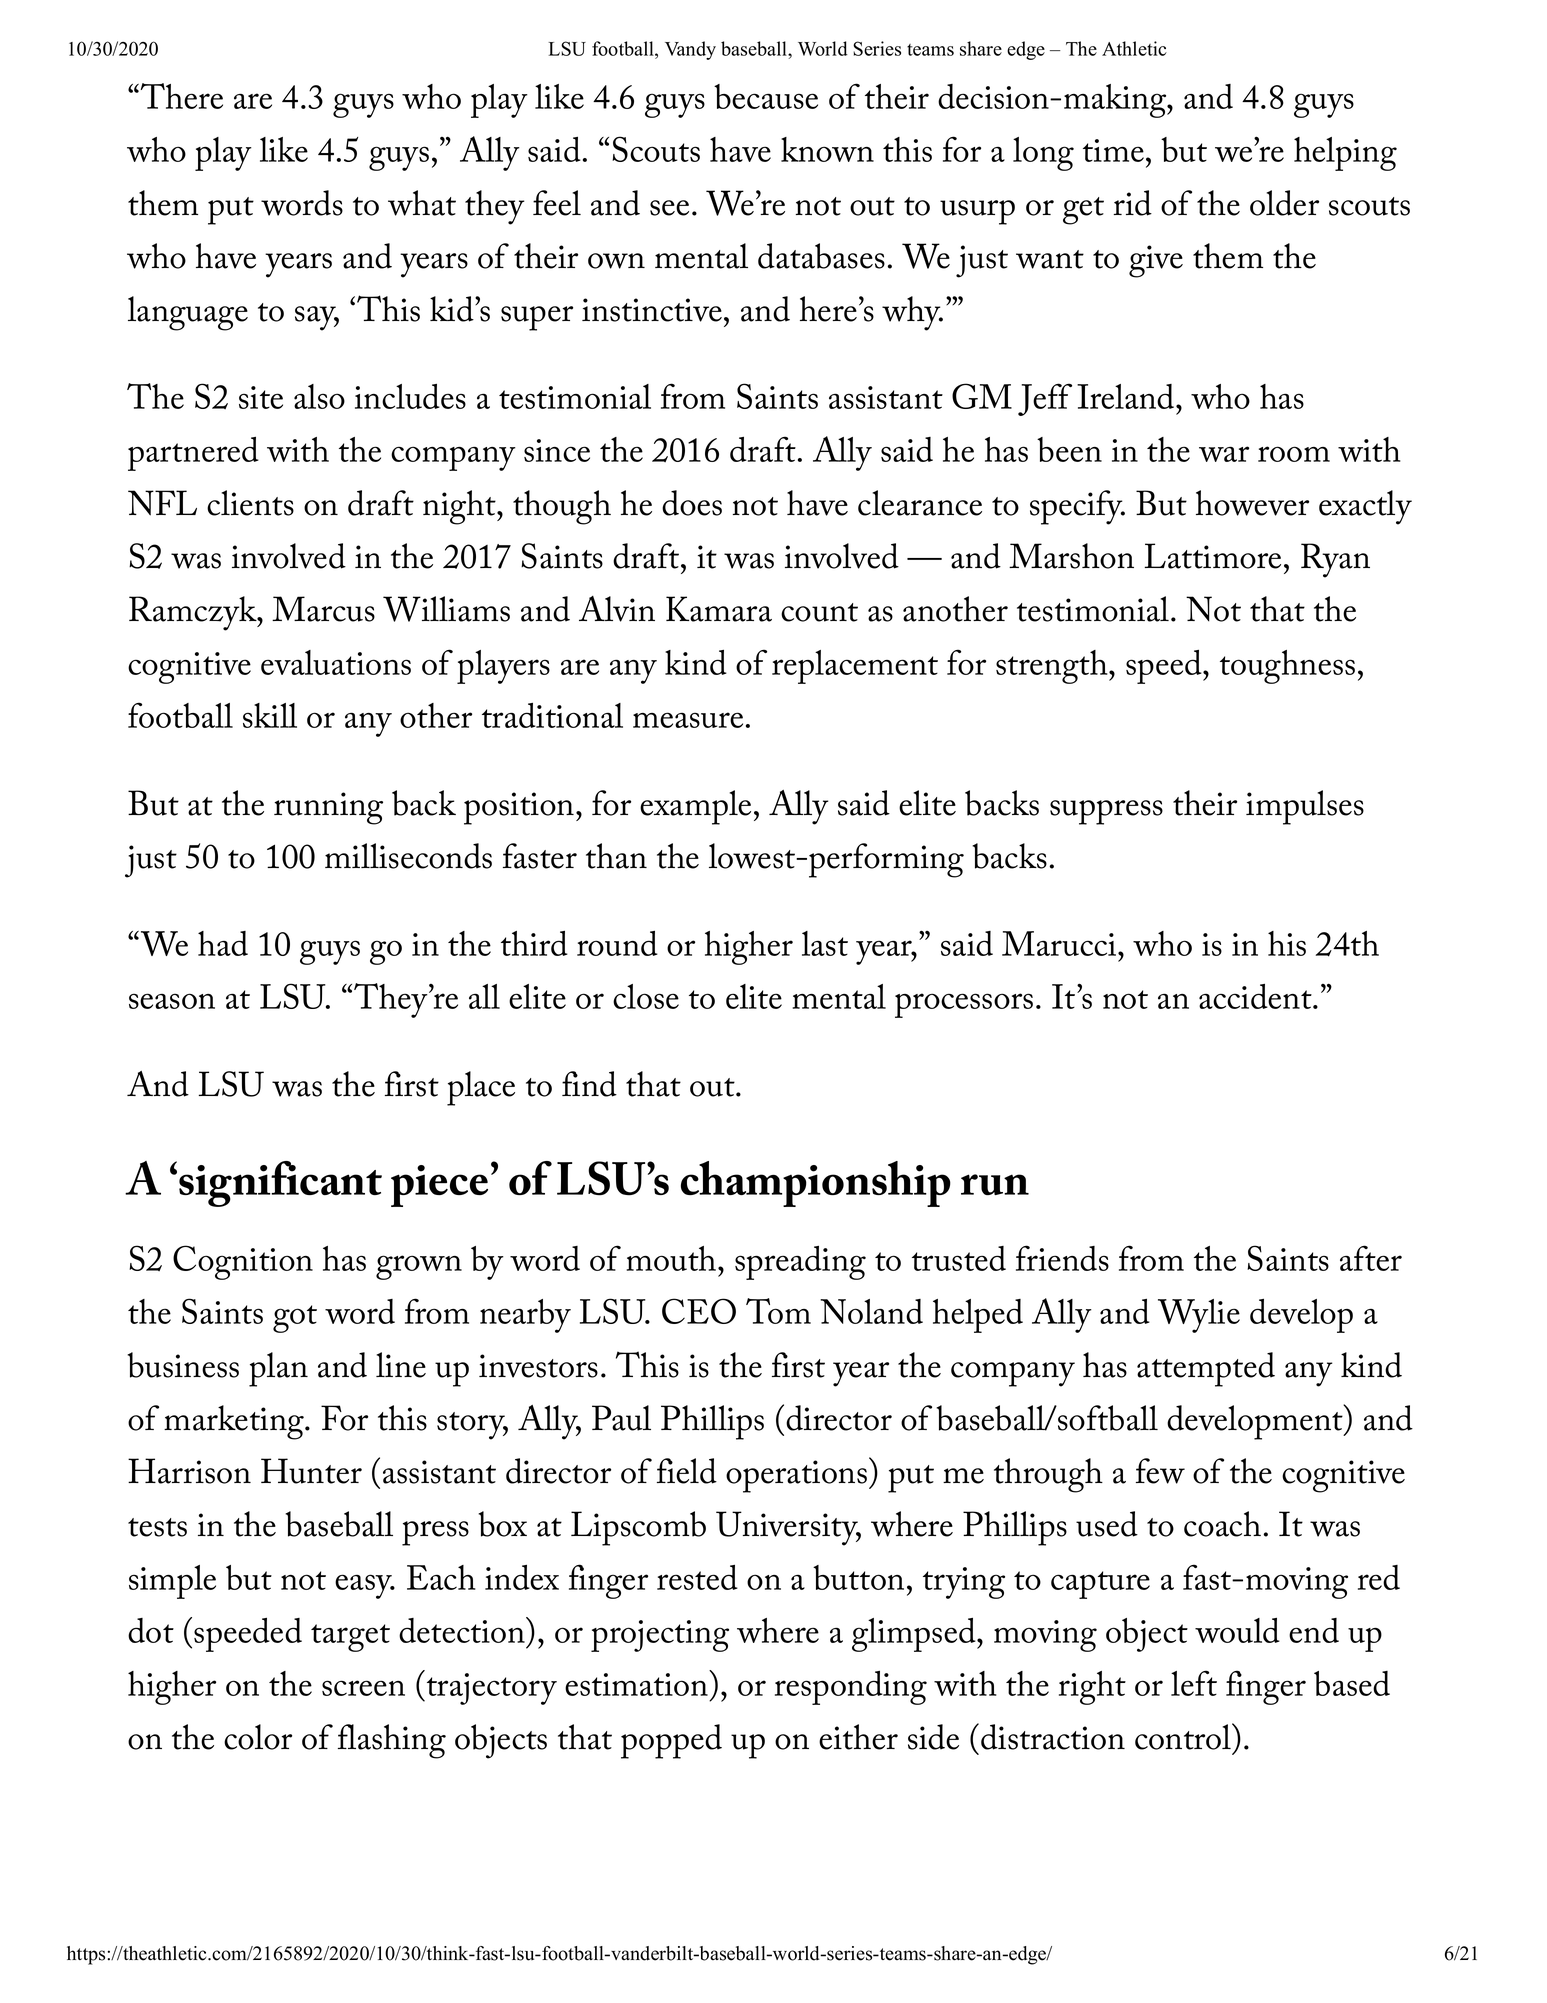  Describe the element at coordinates (336, 662) in the document. I see `evaluations` at that location.
